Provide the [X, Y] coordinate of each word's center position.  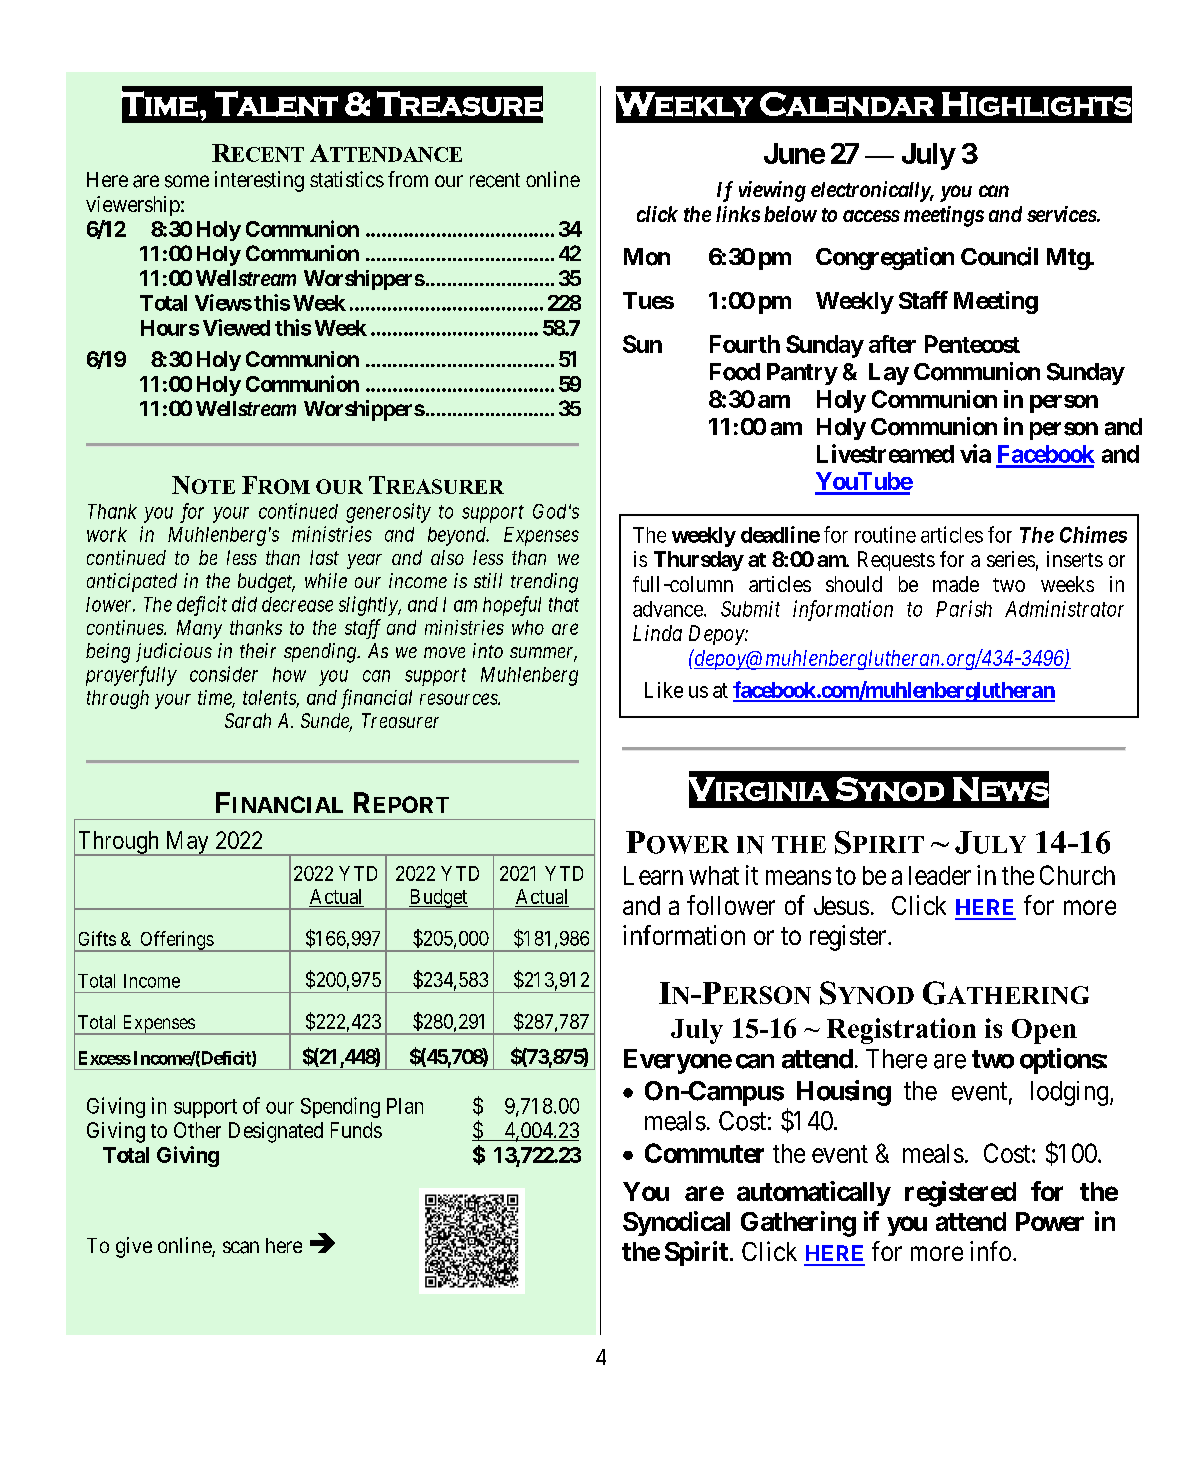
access [871, 216]
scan [241, 1247]
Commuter [704, 1153]
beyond [458, 536]
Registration [901, 1031]
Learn [653, 875]
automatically [814, 1193]
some [187, 181]
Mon [647, 257]
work [107, 534]
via [975, 453]
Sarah [248, 720]
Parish [964, 608]
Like [664, 690]
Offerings [176, 941]
